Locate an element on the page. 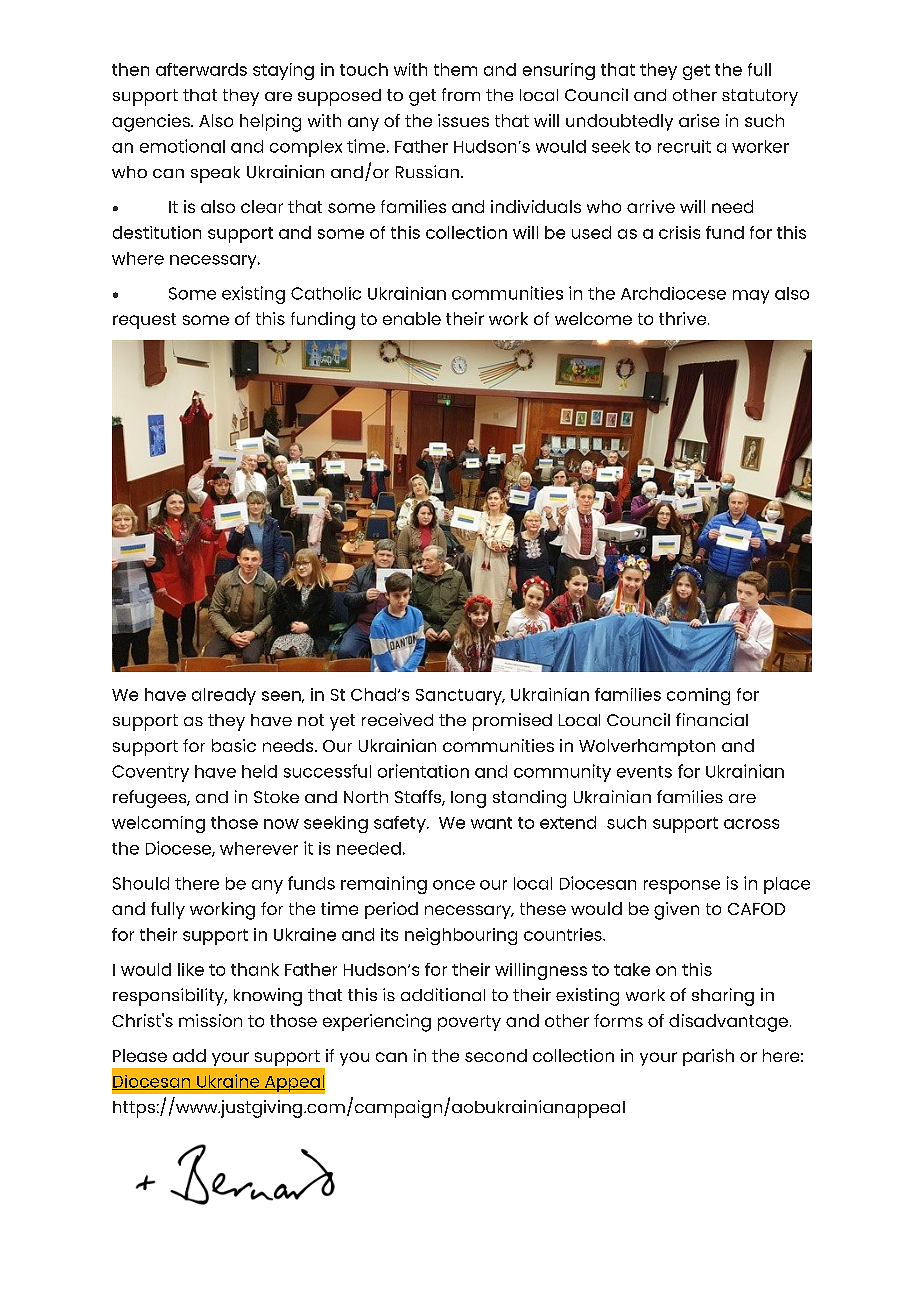 The image size is (924, 1308). from is located at coordinates (461, 94).
